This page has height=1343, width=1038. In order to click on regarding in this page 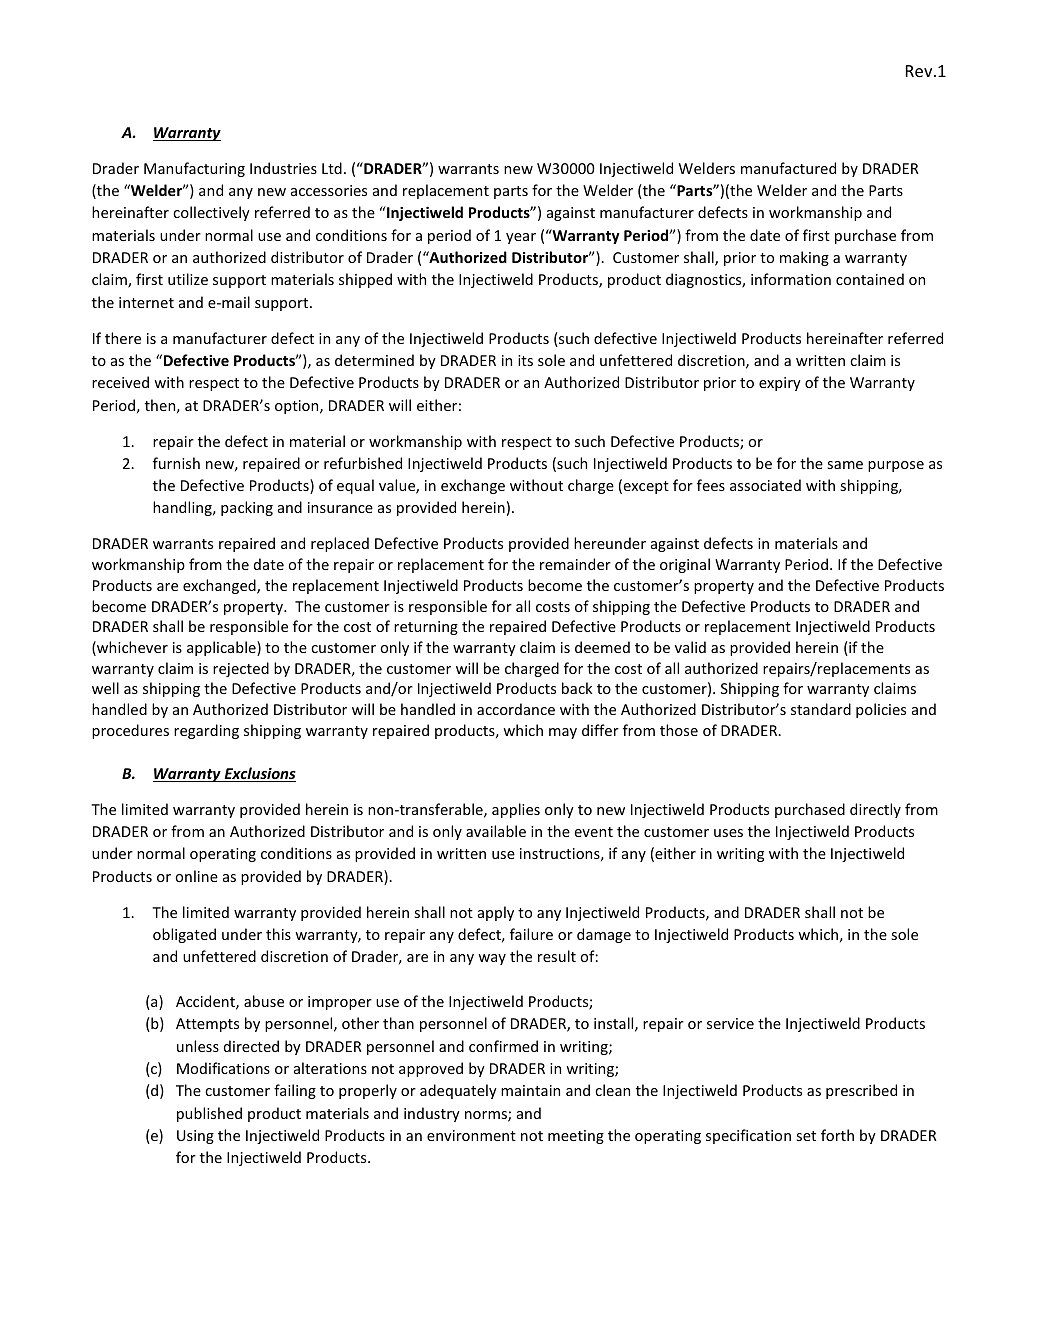, I will do `click(206, 731)`.
